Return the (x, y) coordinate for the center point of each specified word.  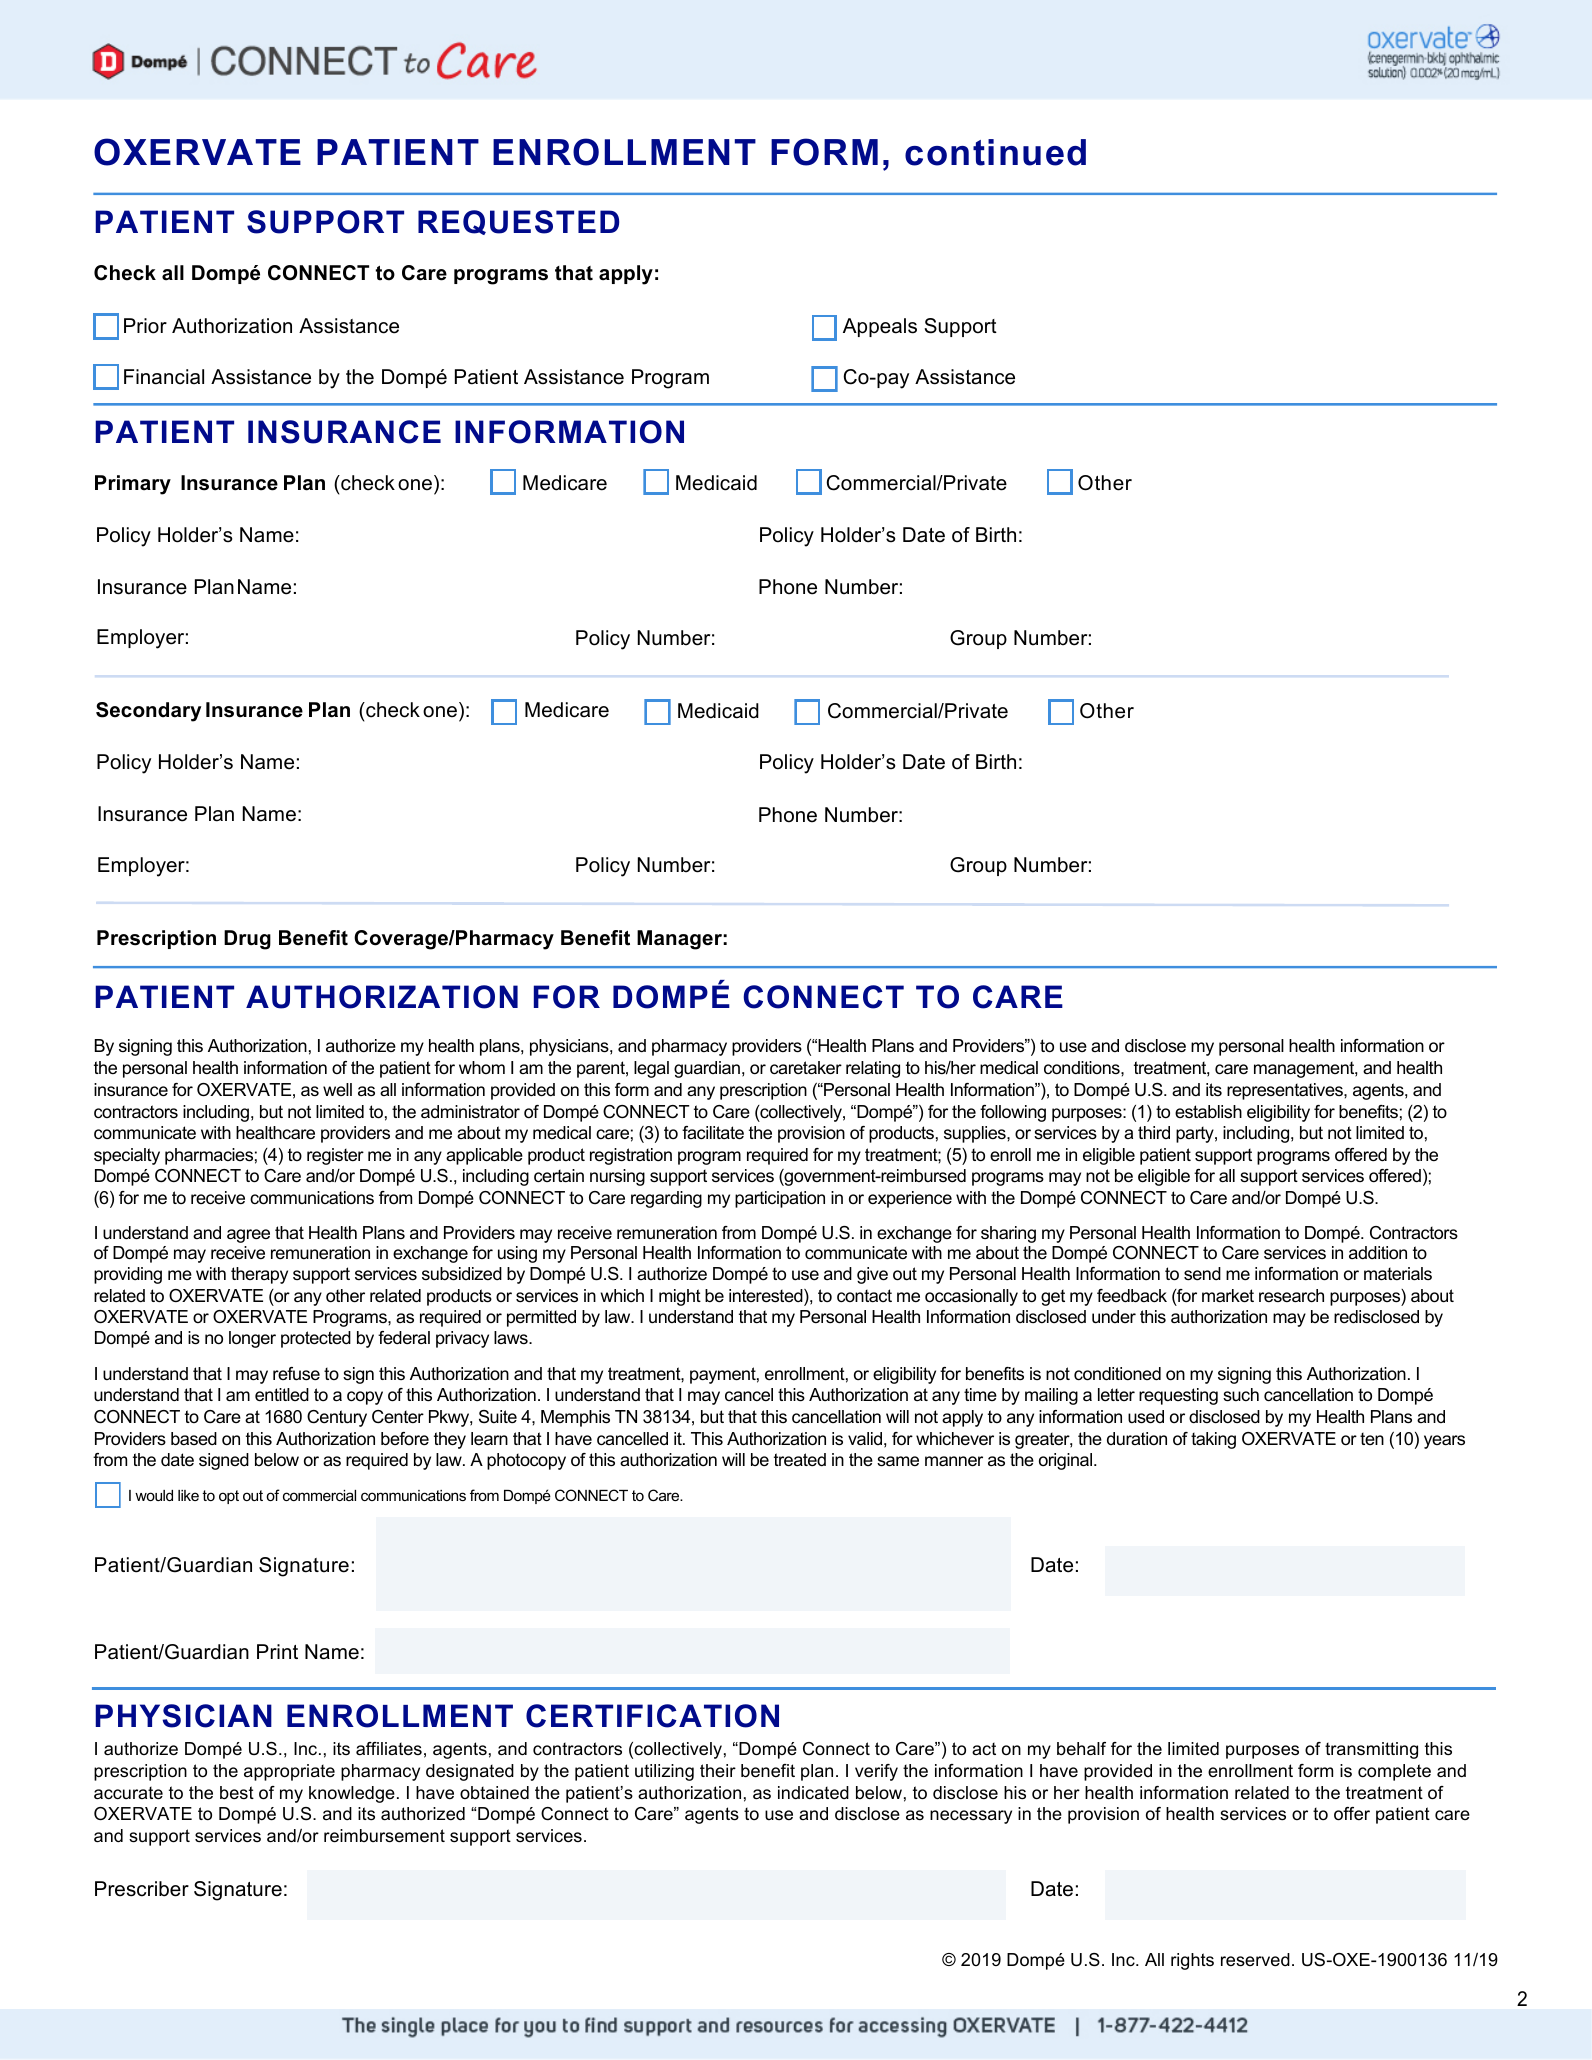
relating (873, 1069)
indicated (813, 1793)
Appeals (880, 327)
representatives (1286, 1091)
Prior (145, 326)
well (337, 1089)
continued (995, 152)
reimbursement (384, 1836)
